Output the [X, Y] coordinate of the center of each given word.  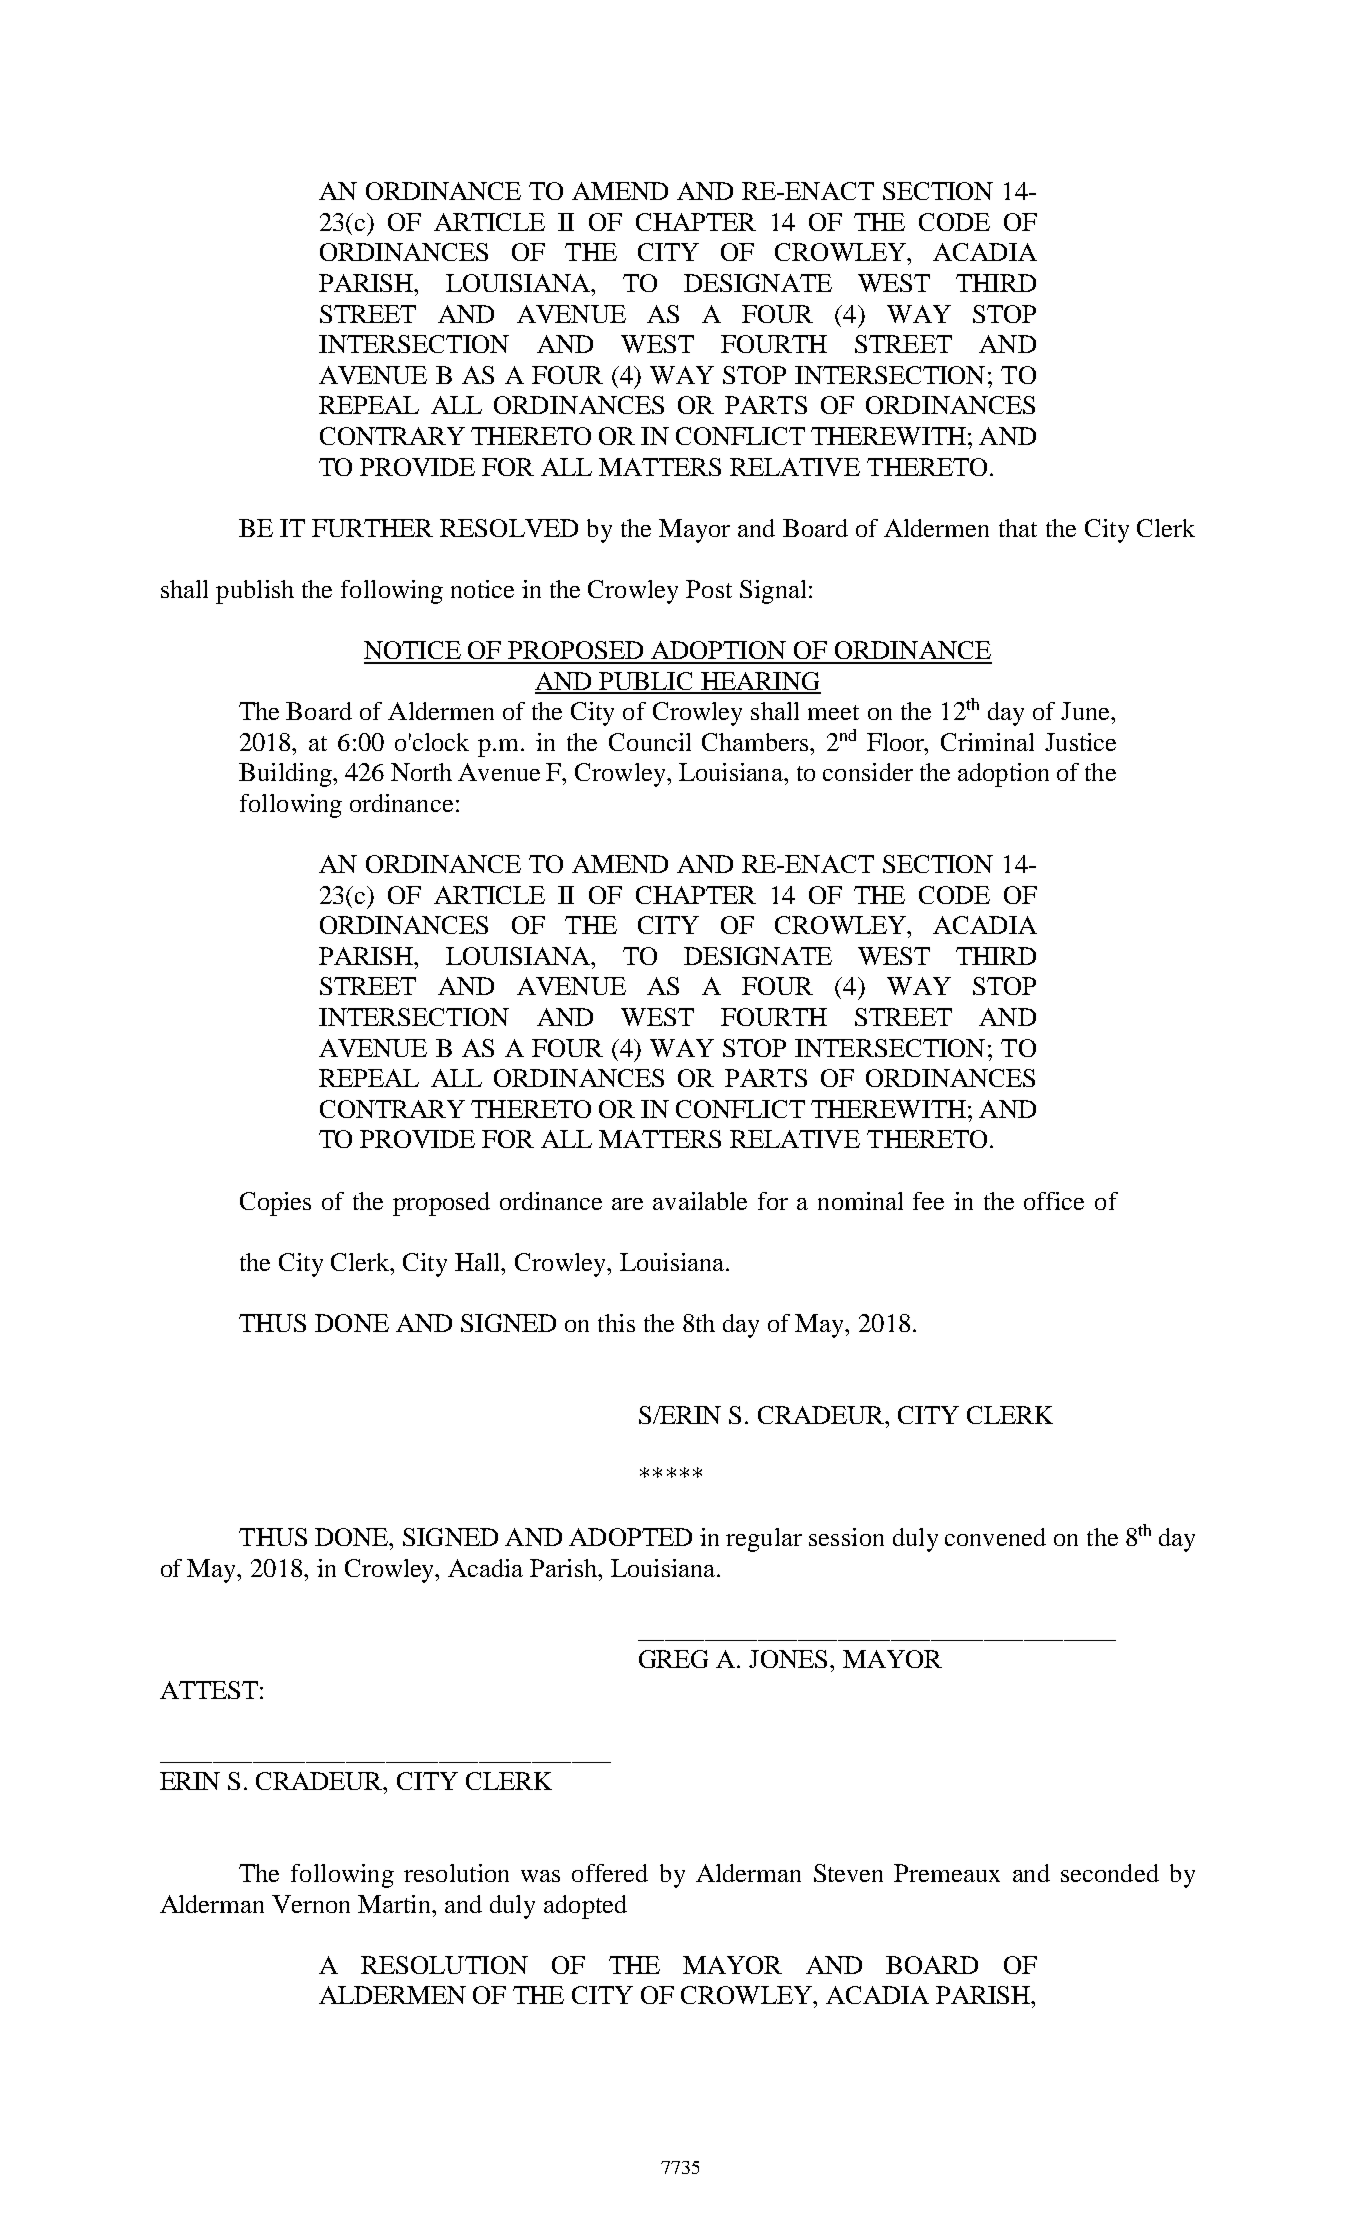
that [1018, 528]
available [700, 1201]
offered [610, 1873]
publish [255, 592]
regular [764, 1540]
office [1054, 1201]
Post [709, 589]
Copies [275, 1204]
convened [995, 1537]
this [616, 1323]
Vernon [311, 1904]
